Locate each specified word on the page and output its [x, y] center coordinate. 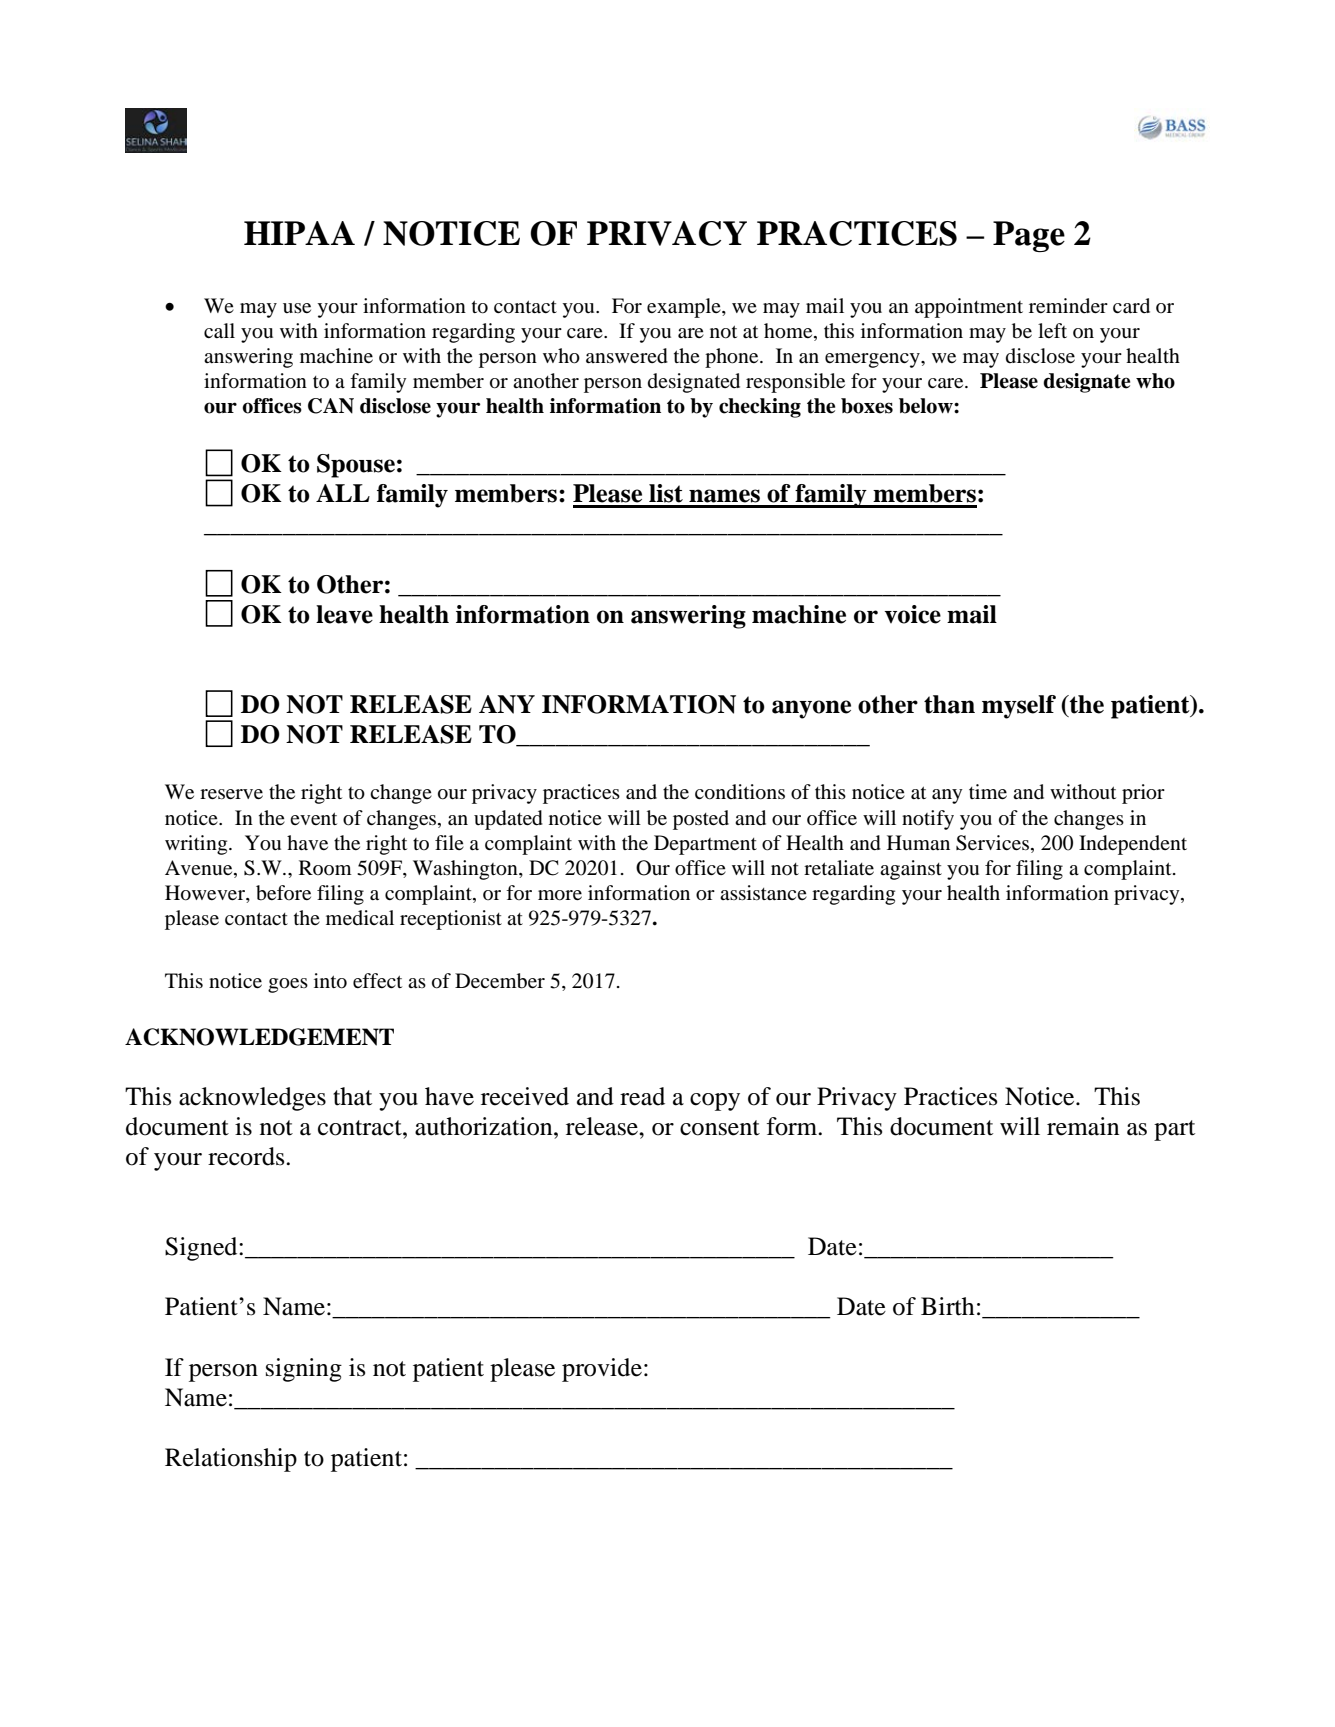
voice [912, 614]
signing [304, 1370]
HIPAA [299, 233]
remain [1083, 1126]
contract [361, 1128]
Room [325, 867]
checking [760, 408]
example [685, 308]
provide [602, 1370]
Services [992, 843]
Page [1029, 236]
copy [715, 1102]
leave [344, 614]
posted [701, 820]
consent [720, 1128]
